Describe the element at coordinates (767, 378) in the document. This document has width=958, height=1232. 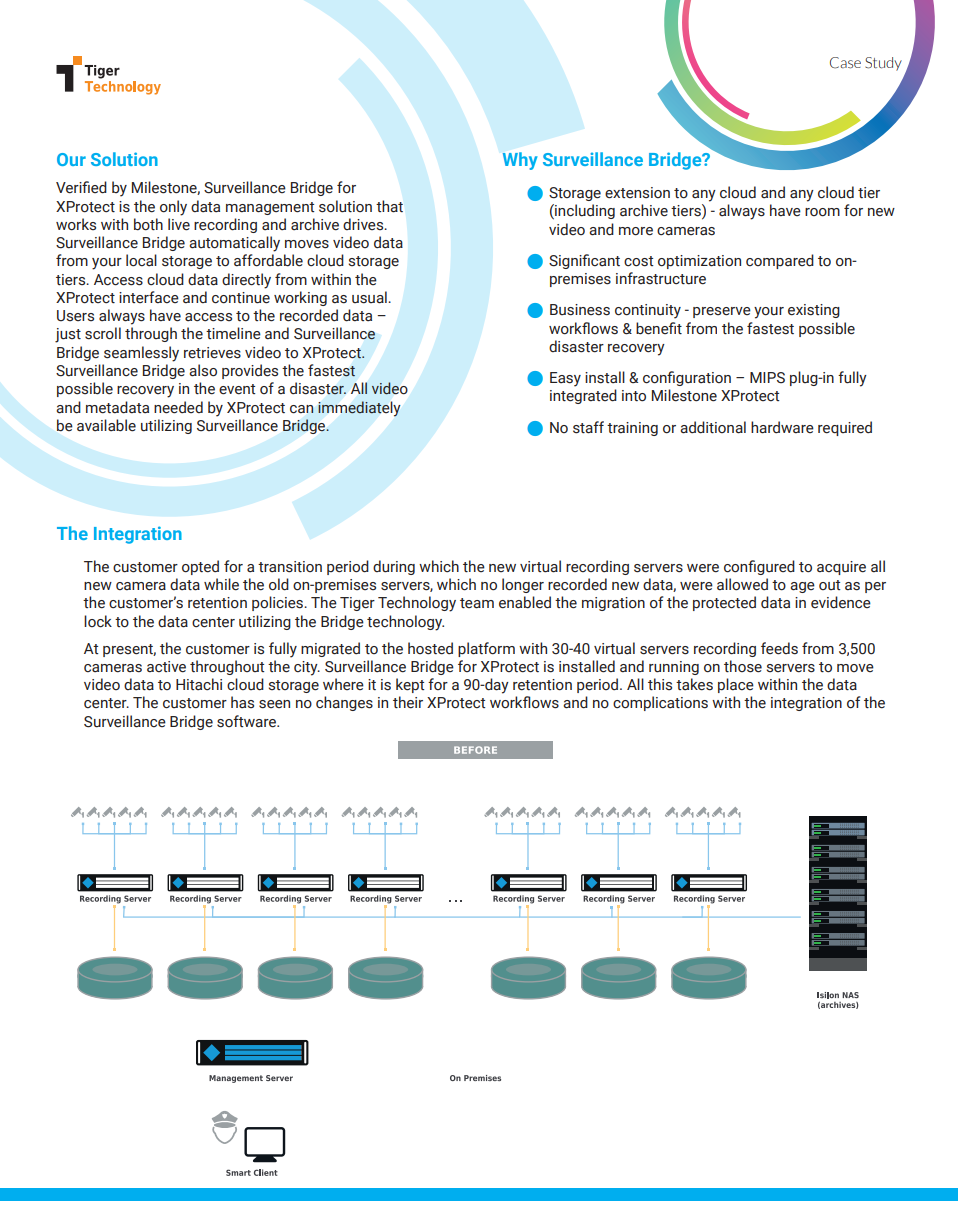
I see `MIPS` at that location.
